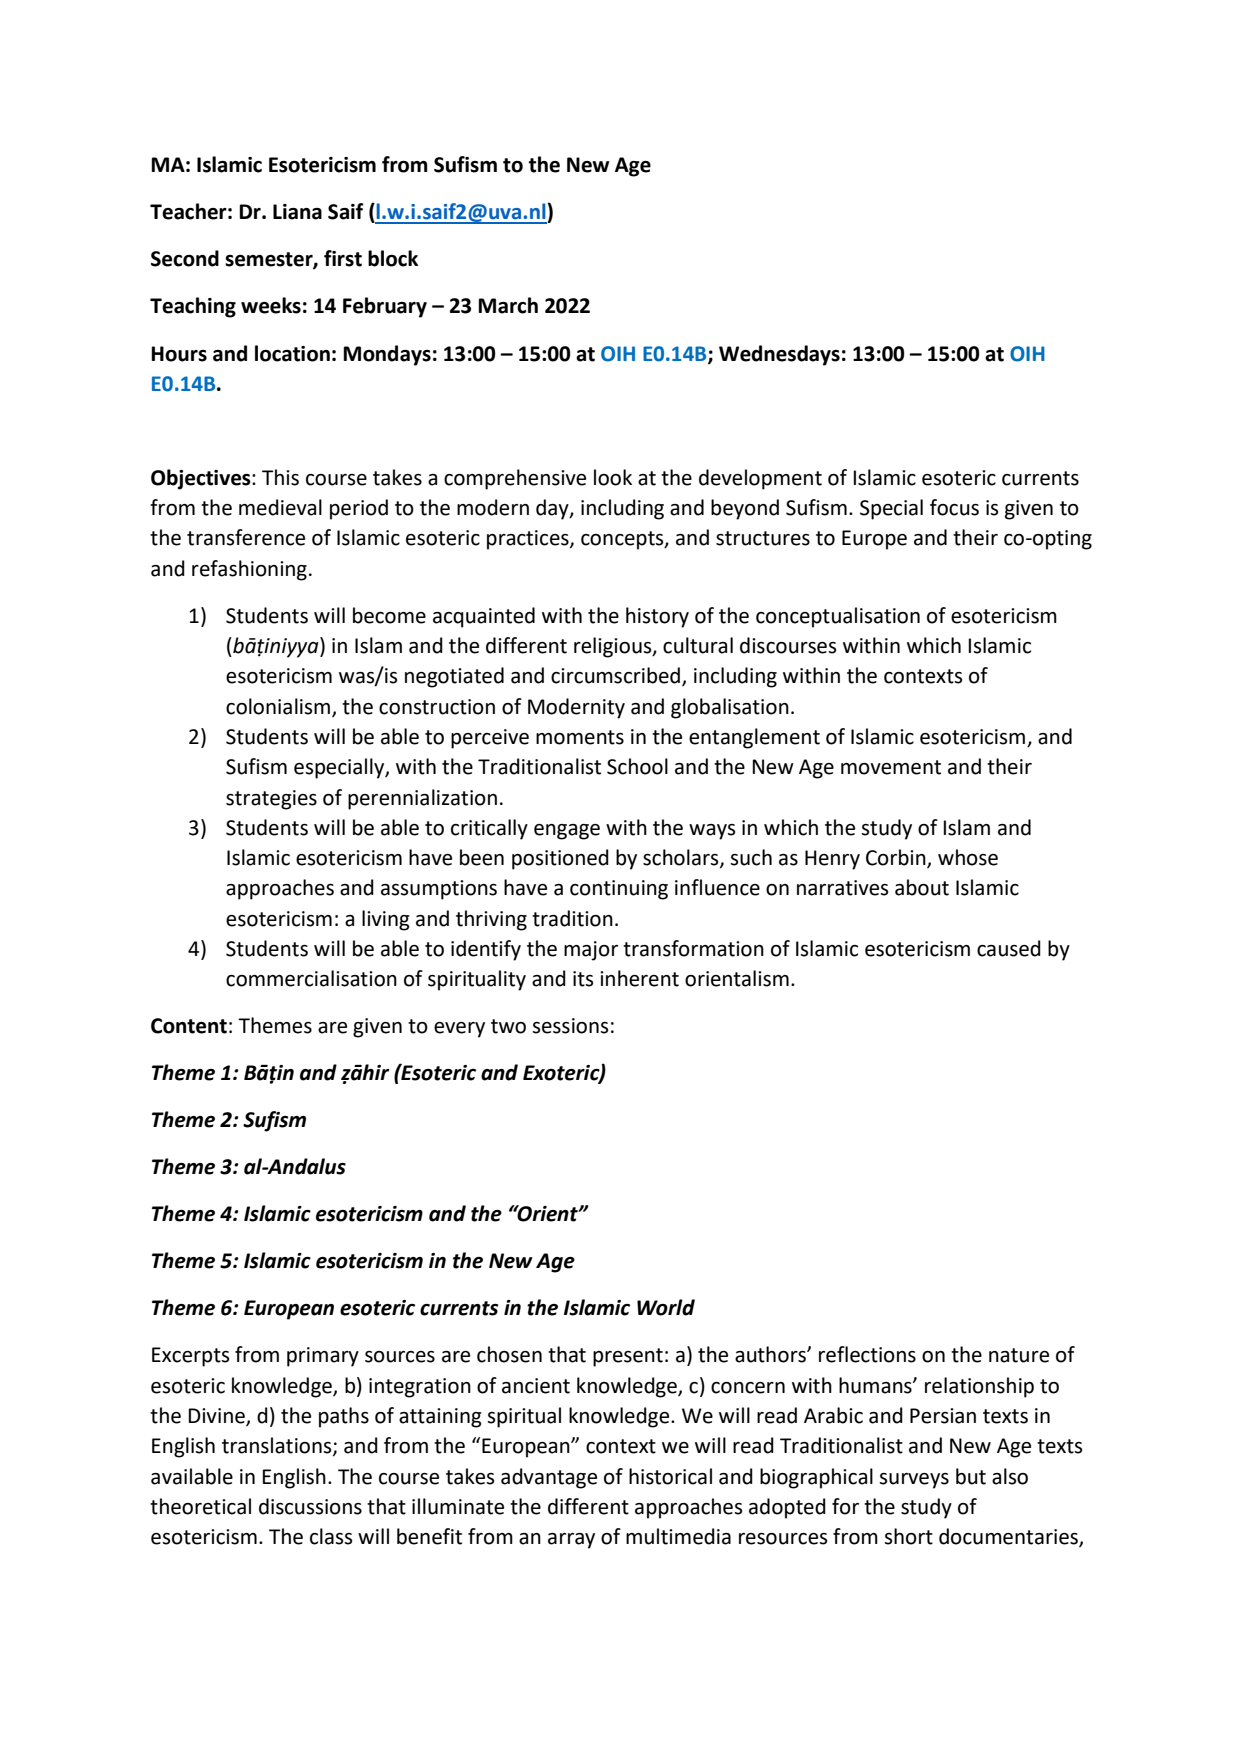  Describe the element at coordinates (666, 1307) in the page. I see `World` at that location.
